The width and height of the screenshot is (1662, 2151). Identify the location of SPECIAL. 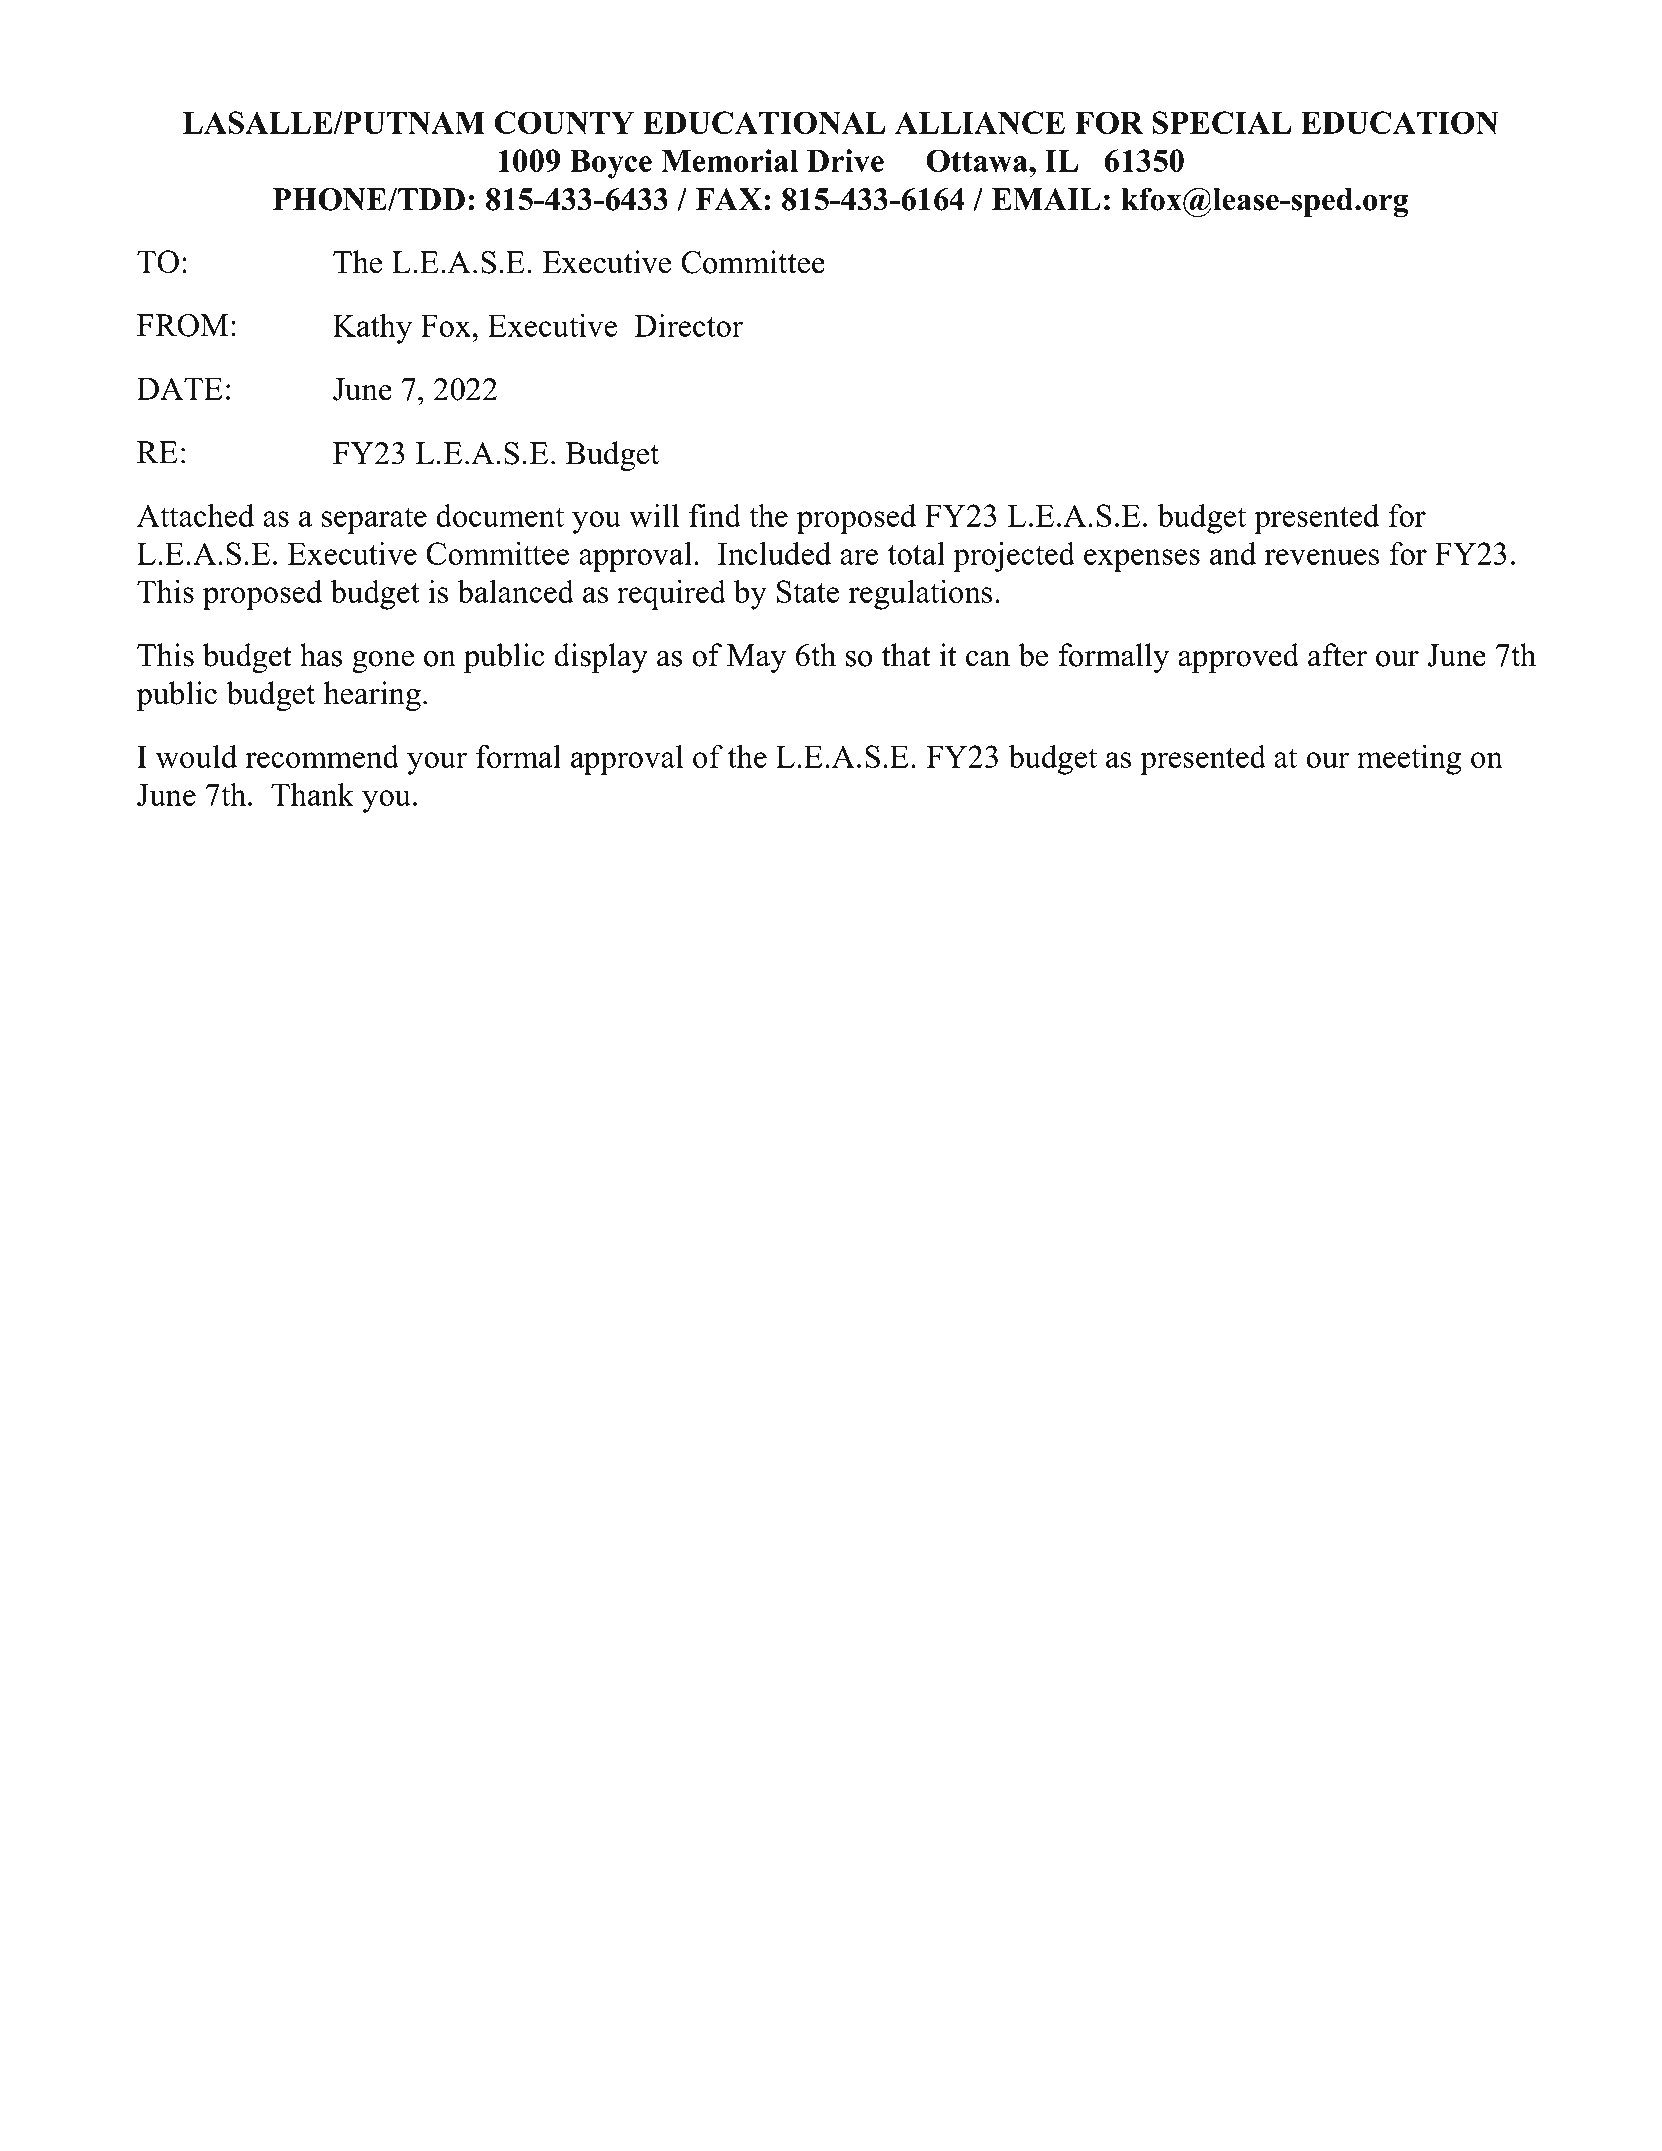
(1221, 122).
